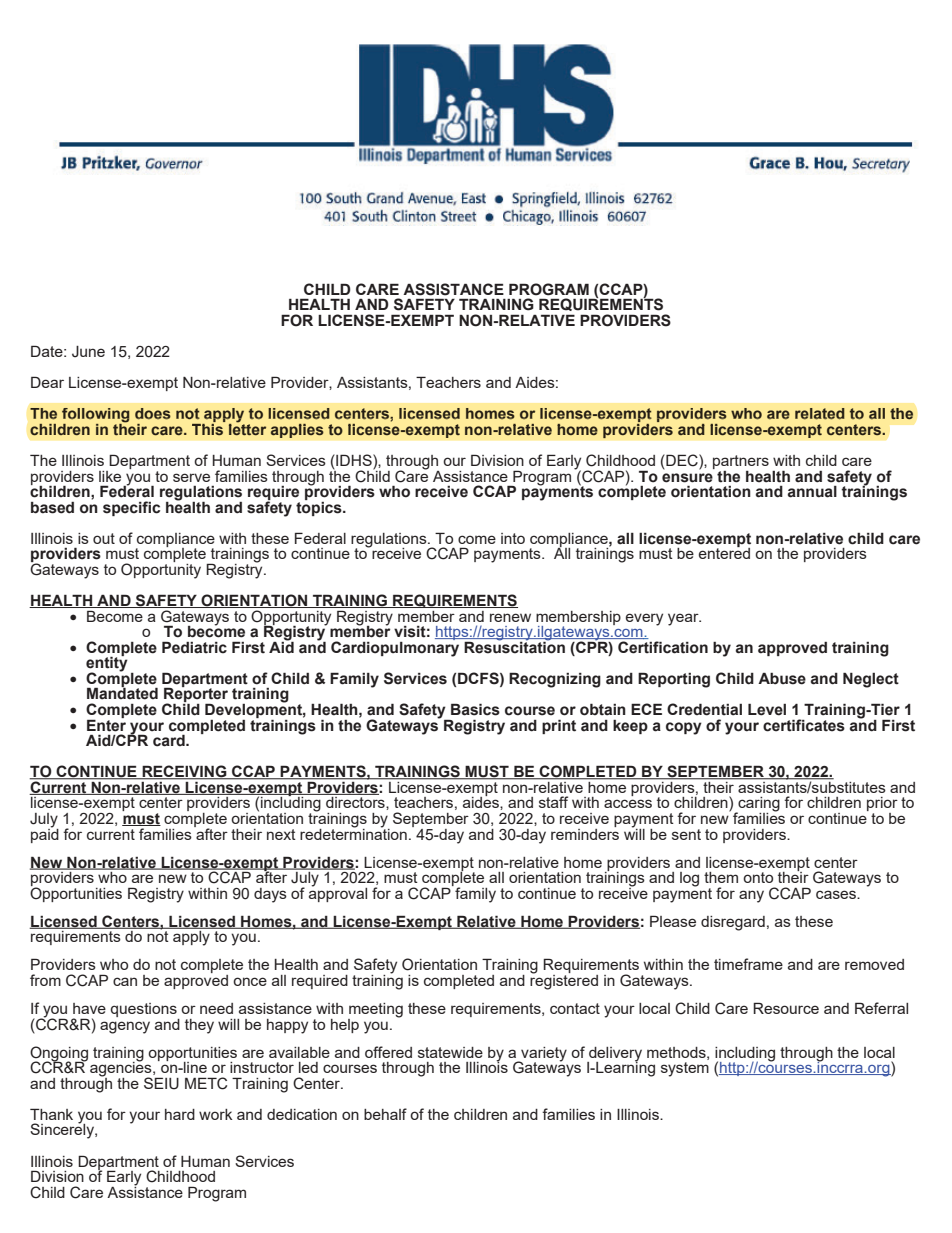 This page has width=952, height=1233. Describe the element at coordinates (88, 352) in the page. I see `June` at that location.
